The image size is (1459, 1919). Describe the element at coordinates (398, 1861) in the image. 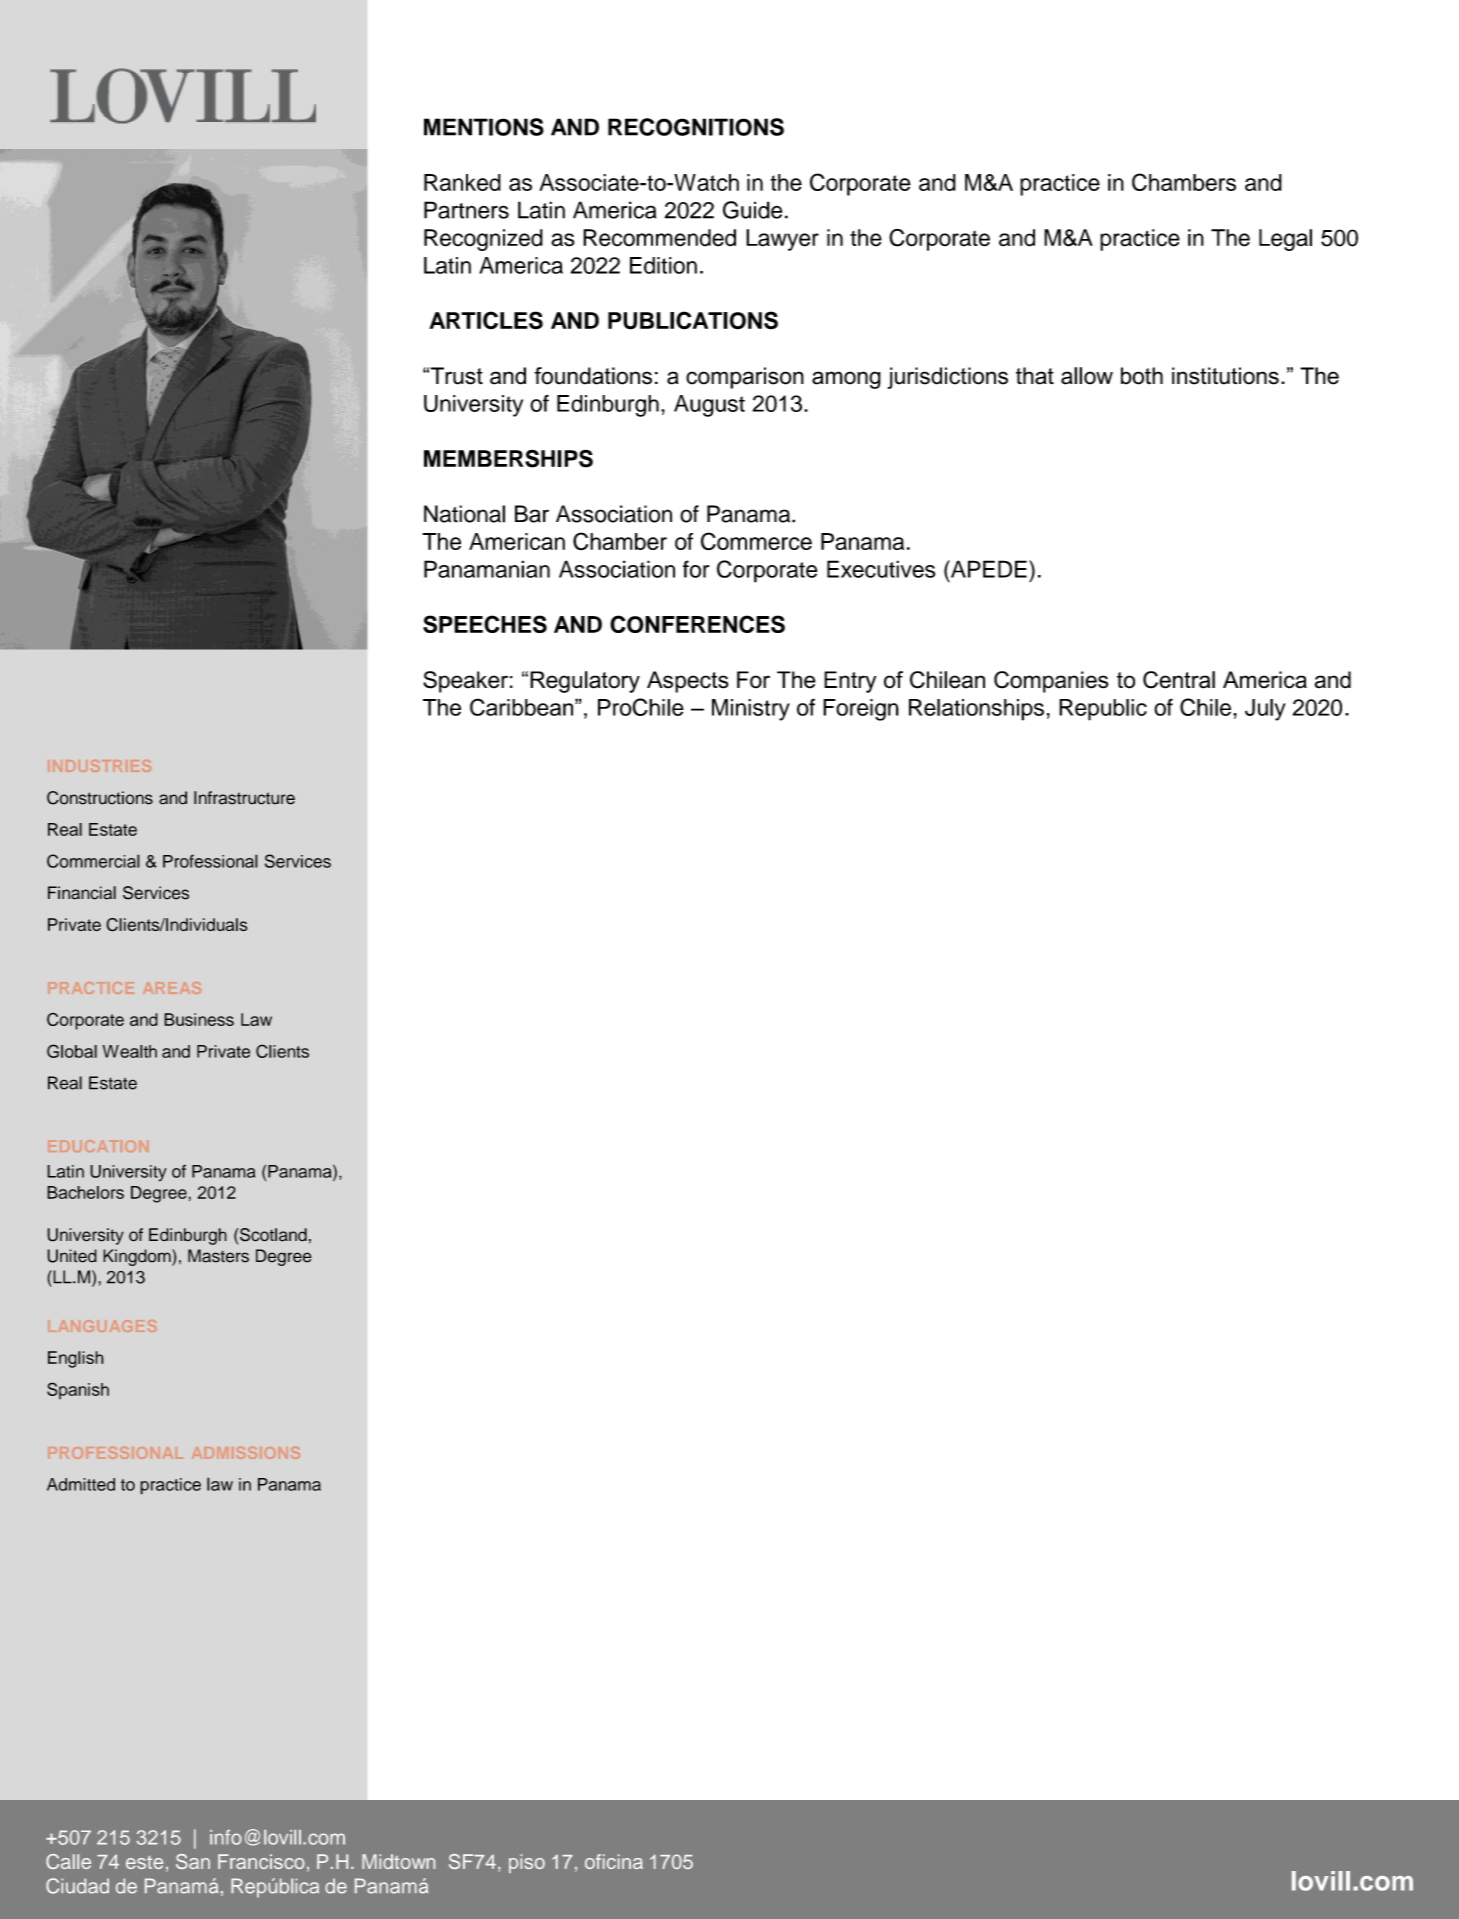

I see `Midtown` at that location.
